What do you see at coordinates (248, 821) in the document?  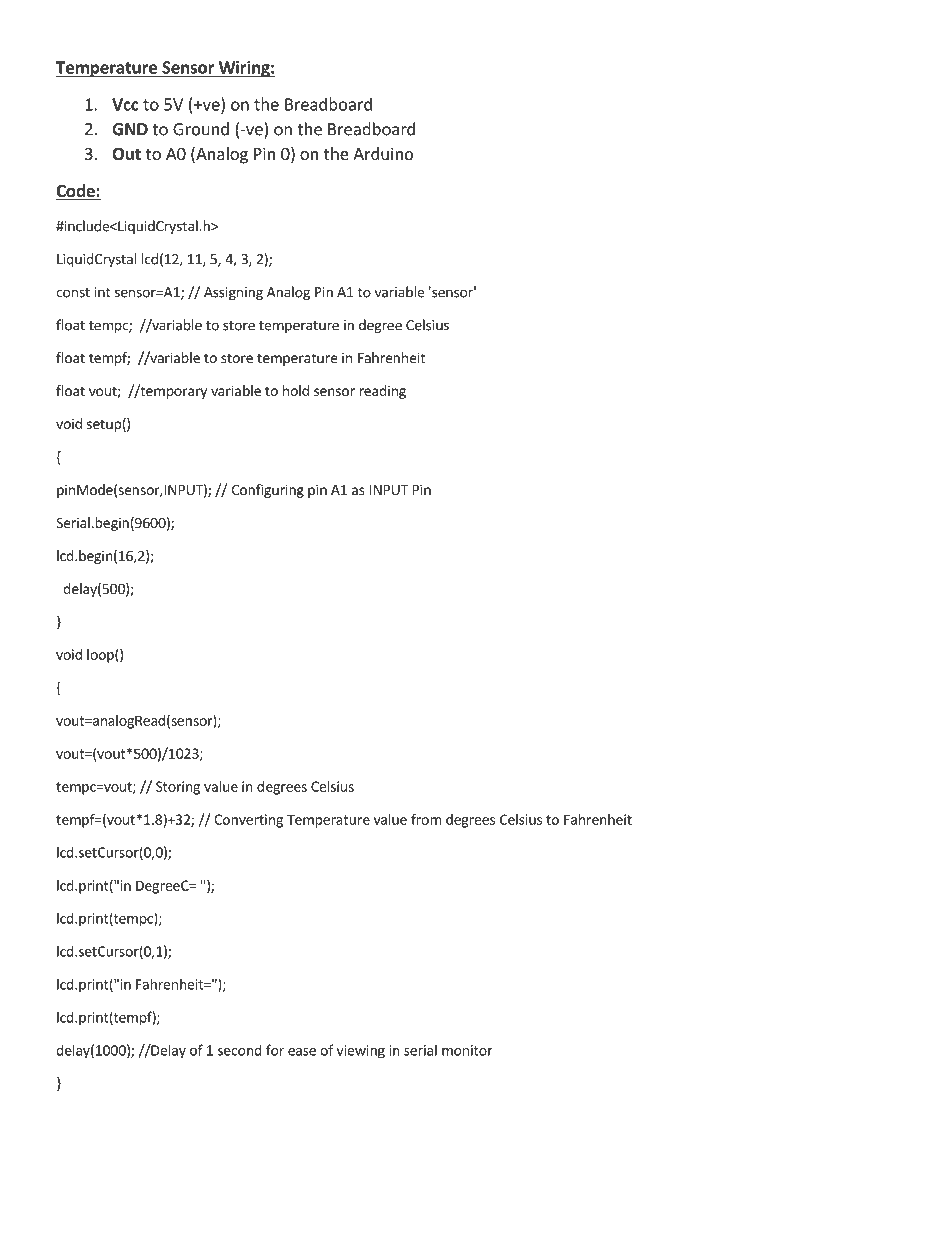 I see `Converting` at bounding box center [248, 821].
